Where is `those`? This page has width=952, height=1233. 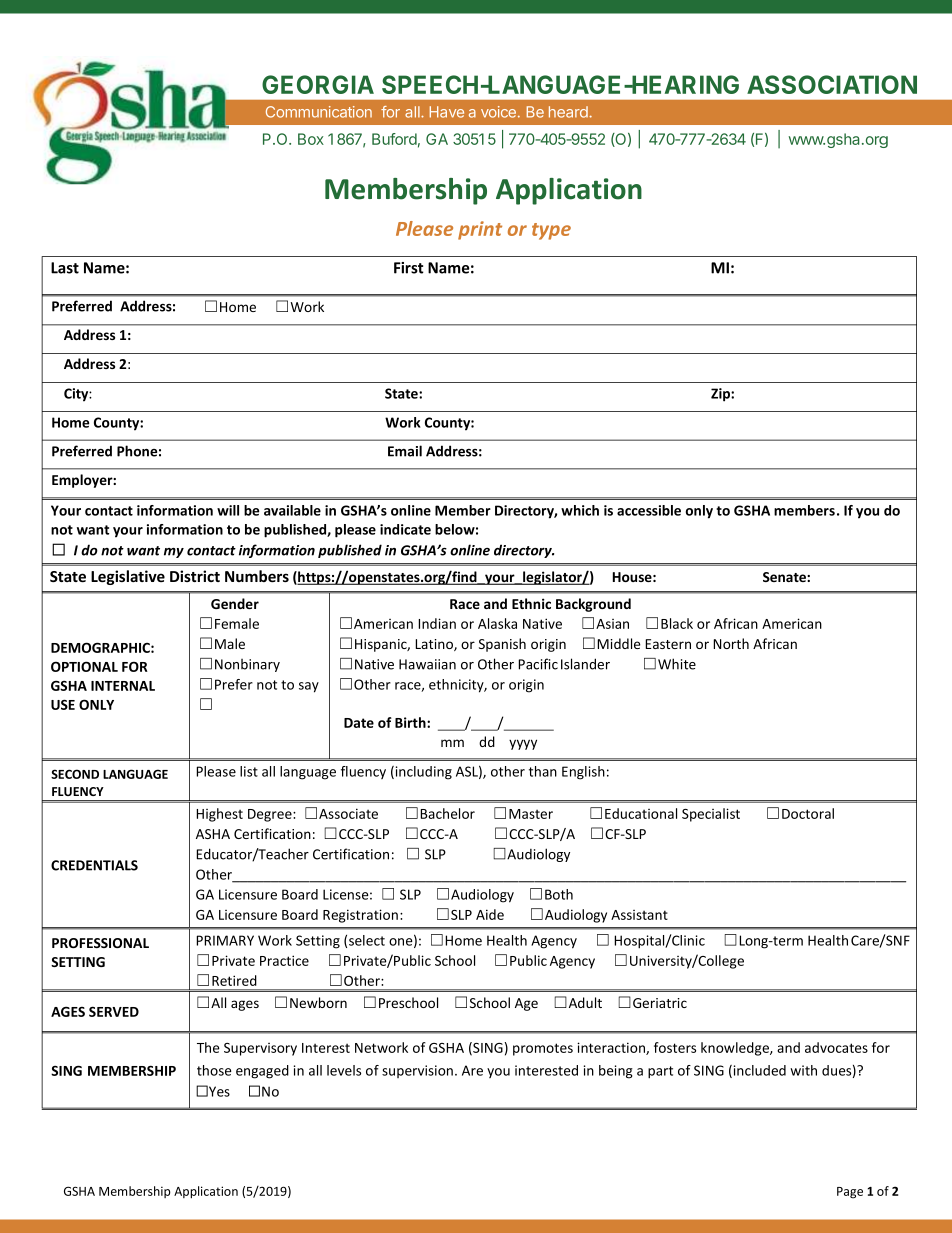
those is located at coordinates (214, 1070).
